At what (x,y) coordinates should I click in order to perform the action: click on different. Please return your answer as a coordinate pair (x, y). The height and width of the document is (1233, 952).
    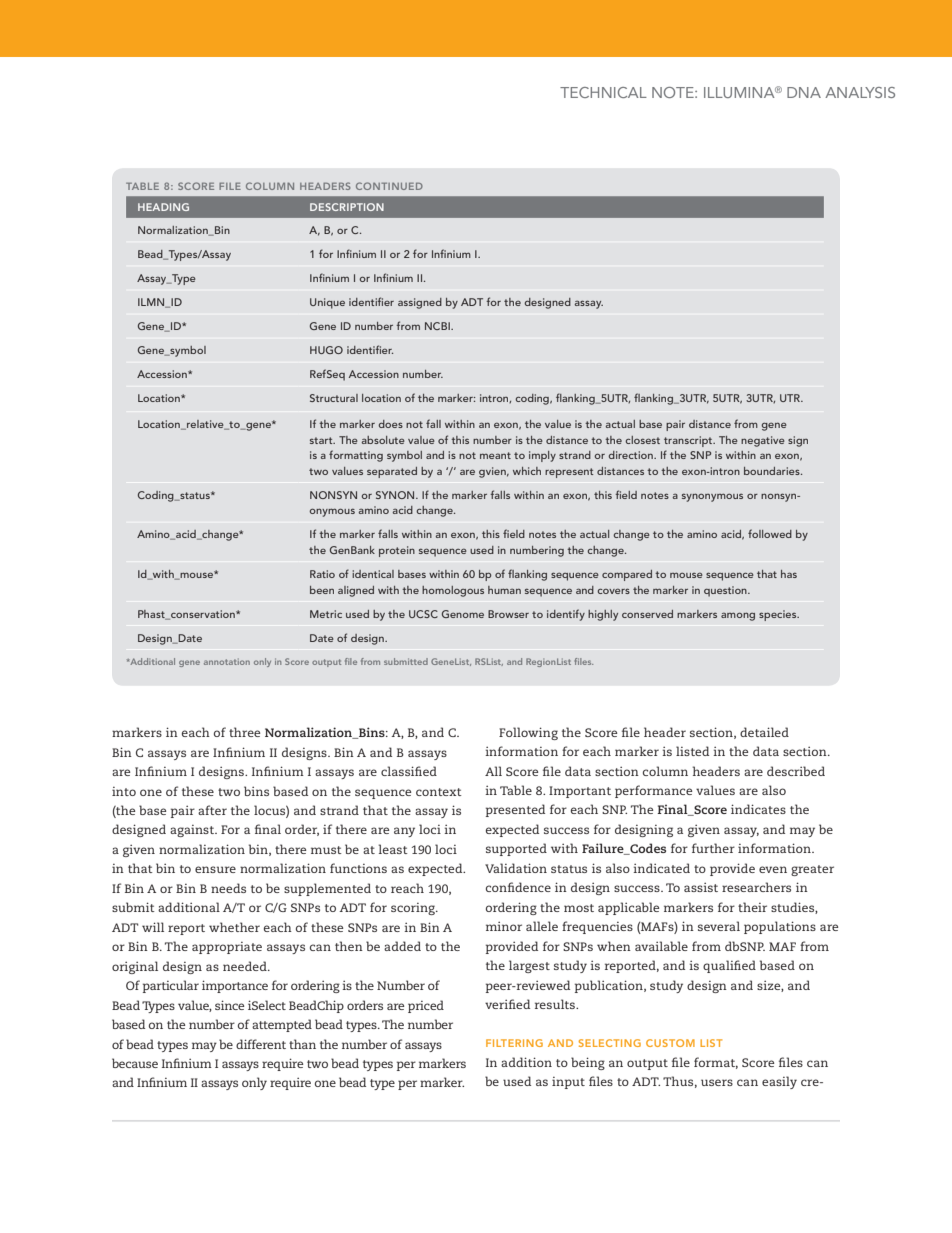
    Looking at the image, I should click on (261, 1044).
